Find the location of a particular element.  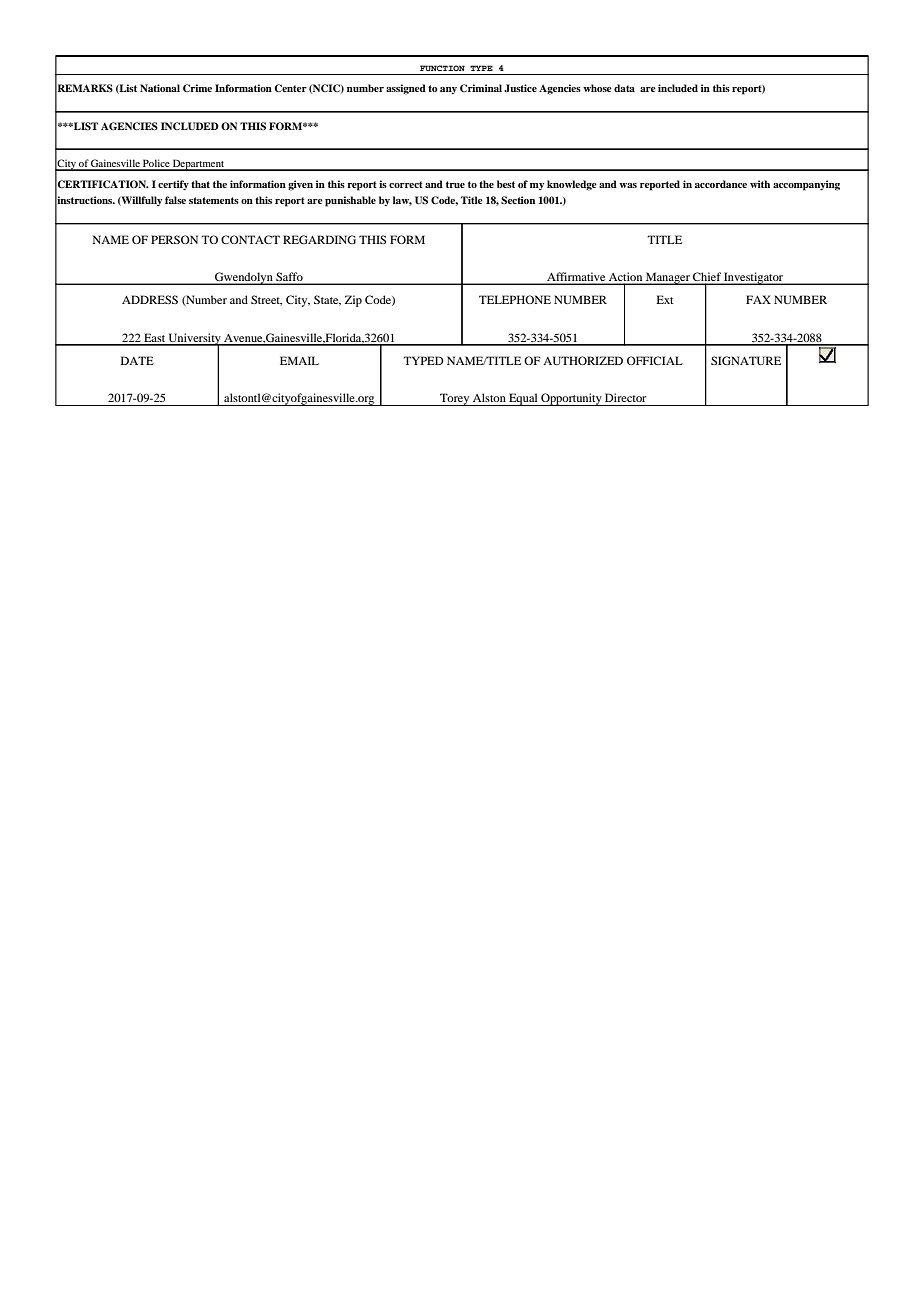

true is located at coordinates (455, 184).
